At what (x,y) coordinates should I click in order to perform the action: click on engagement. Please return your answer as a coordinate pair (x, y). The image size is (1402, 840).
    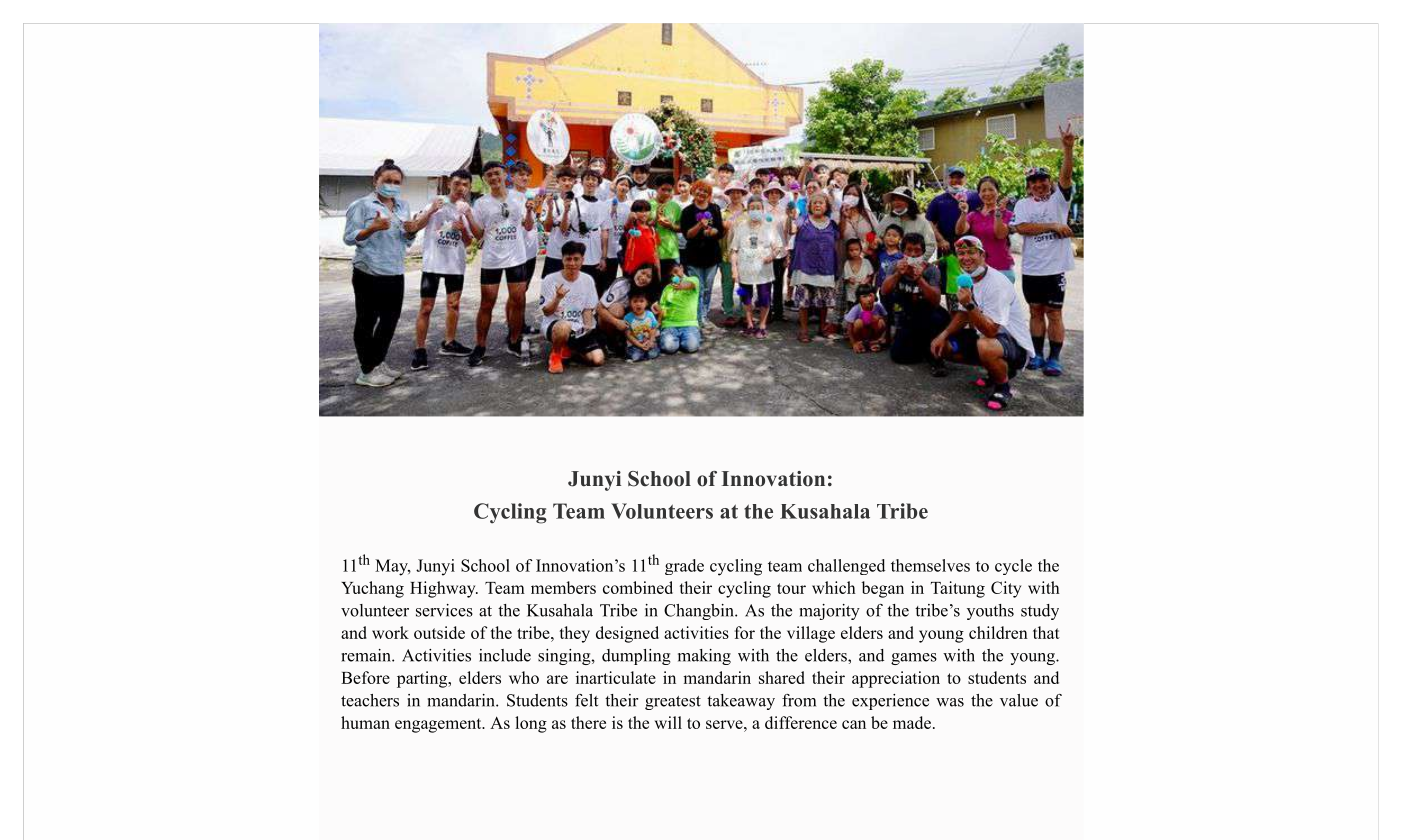
    Looking at the image, I should click on (439, 725).
